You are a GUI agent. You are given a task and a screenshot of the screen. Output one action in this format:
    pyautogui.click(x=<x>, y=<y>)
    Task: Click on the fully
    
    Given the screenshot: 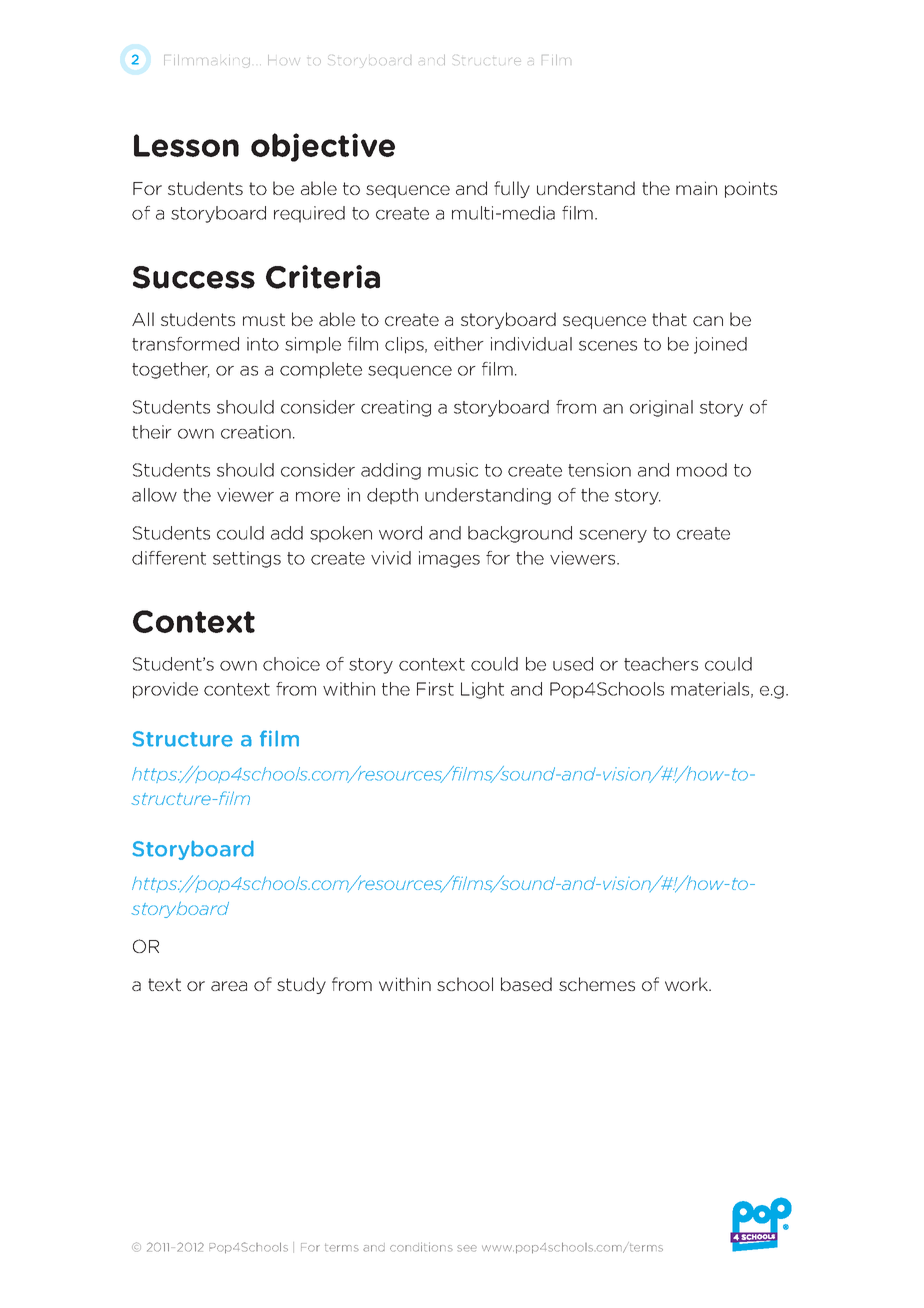 What is the action you would take?
    pyautogui.click(x=512, y=189)
